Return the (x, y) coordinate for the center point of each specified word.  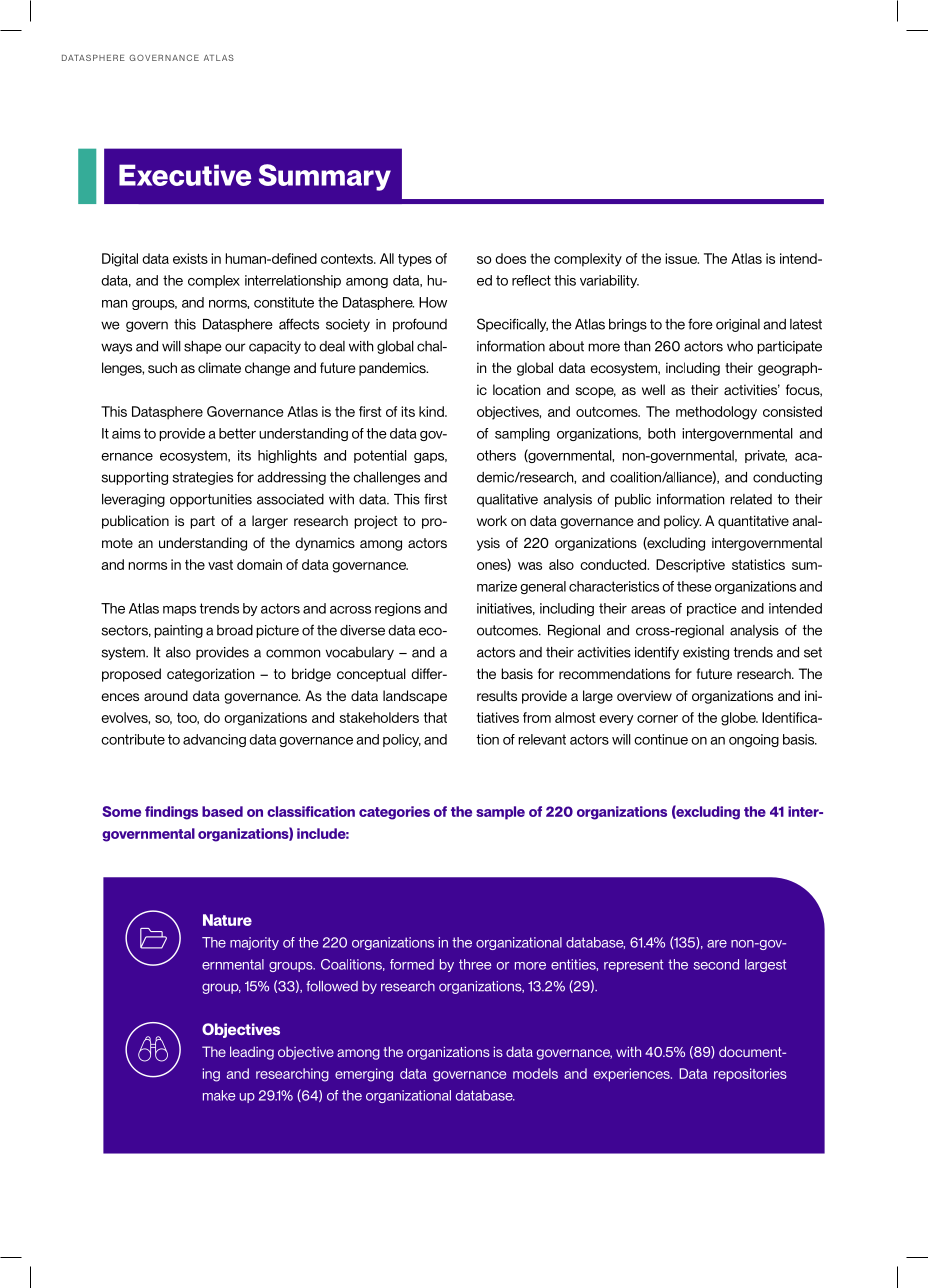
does (510, 258)
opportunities (211, 500)
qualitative (507, 500)
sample (500, 813)
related (751, 499)
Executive (185, 175)
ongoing (754, 740)
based (222, 811)
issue (682, 258)
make (219, 1095)
